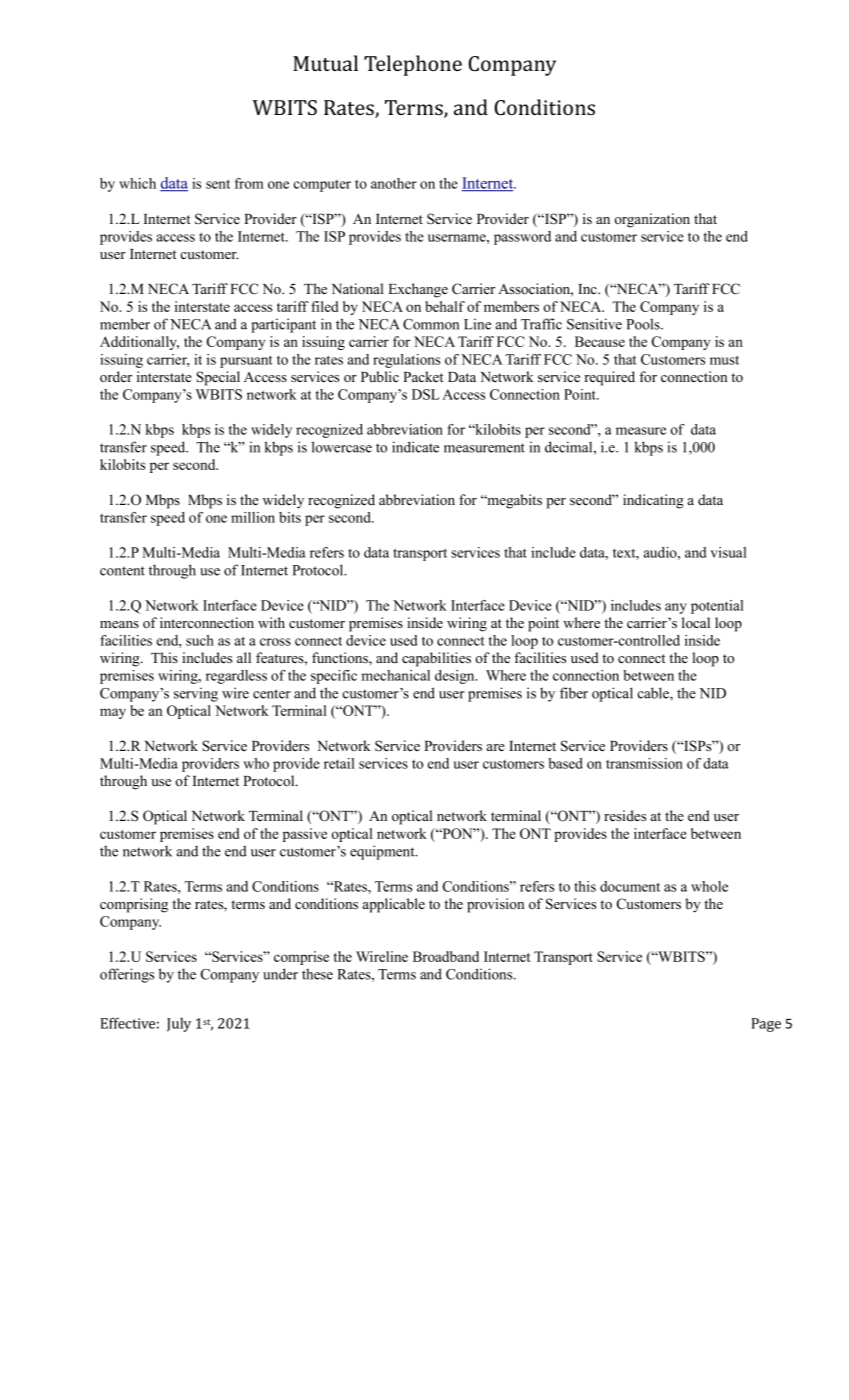  I want to click on Telephone, so click(413, 65).
